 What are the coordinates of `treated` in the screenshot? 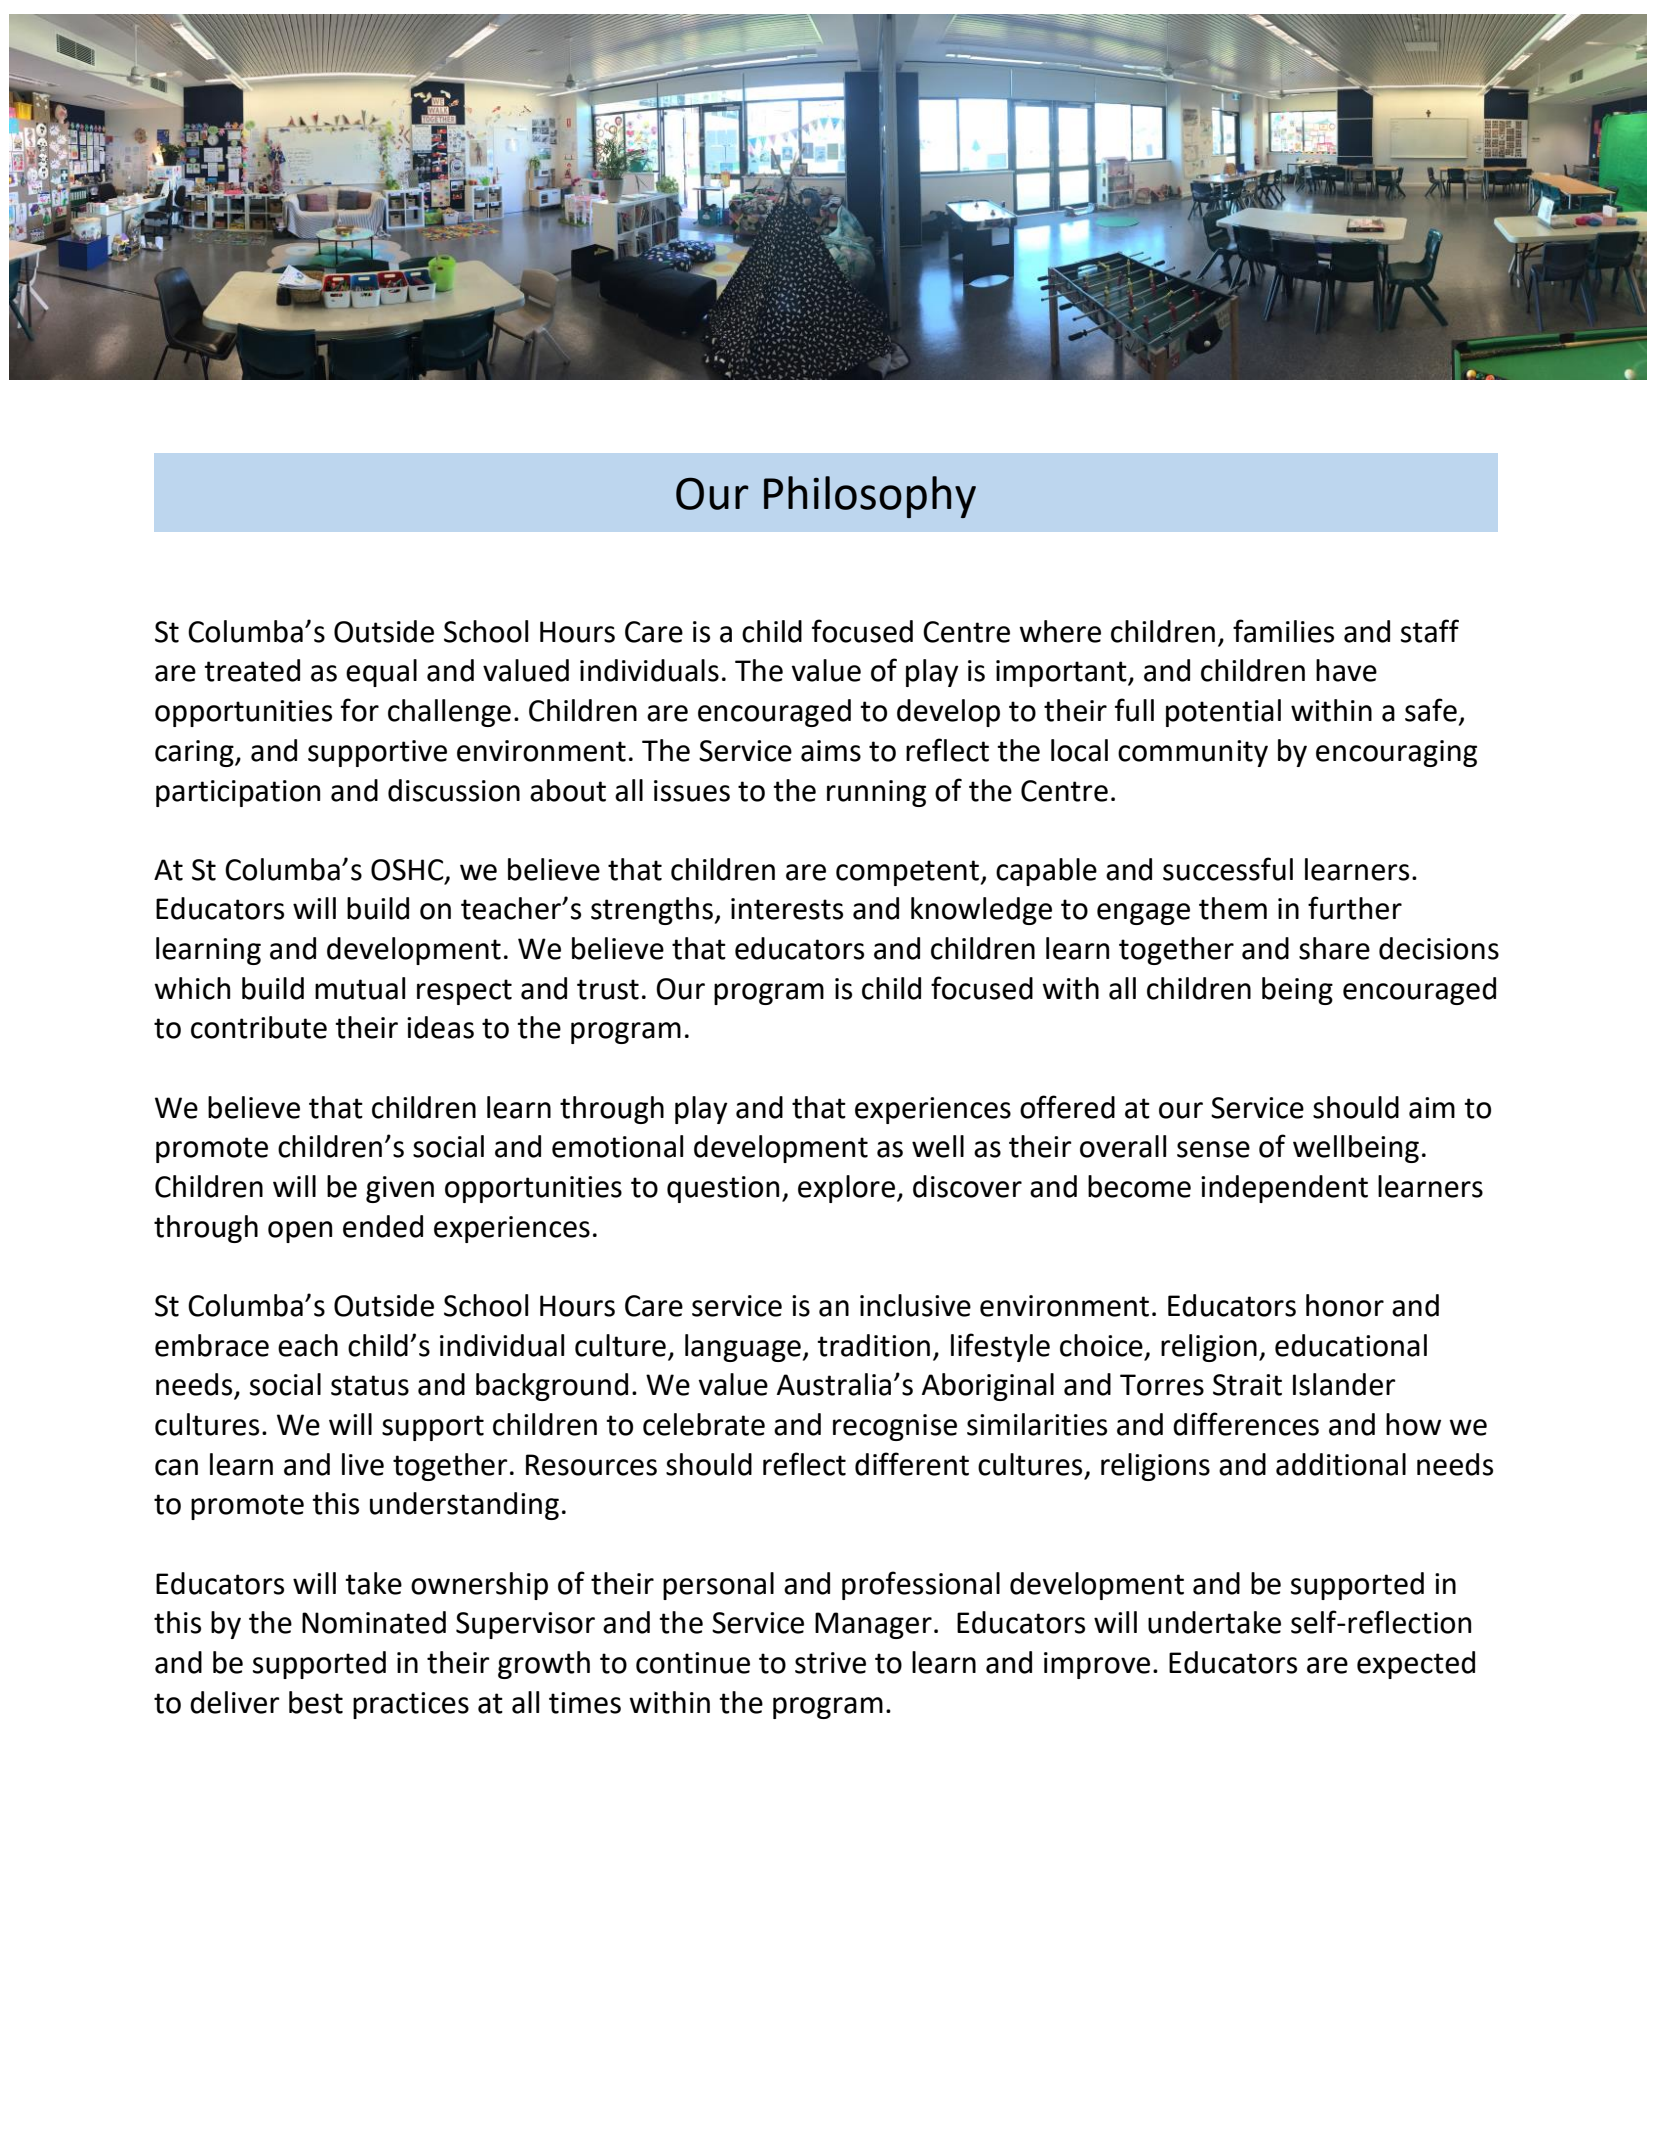 It's located at (252, 670).
